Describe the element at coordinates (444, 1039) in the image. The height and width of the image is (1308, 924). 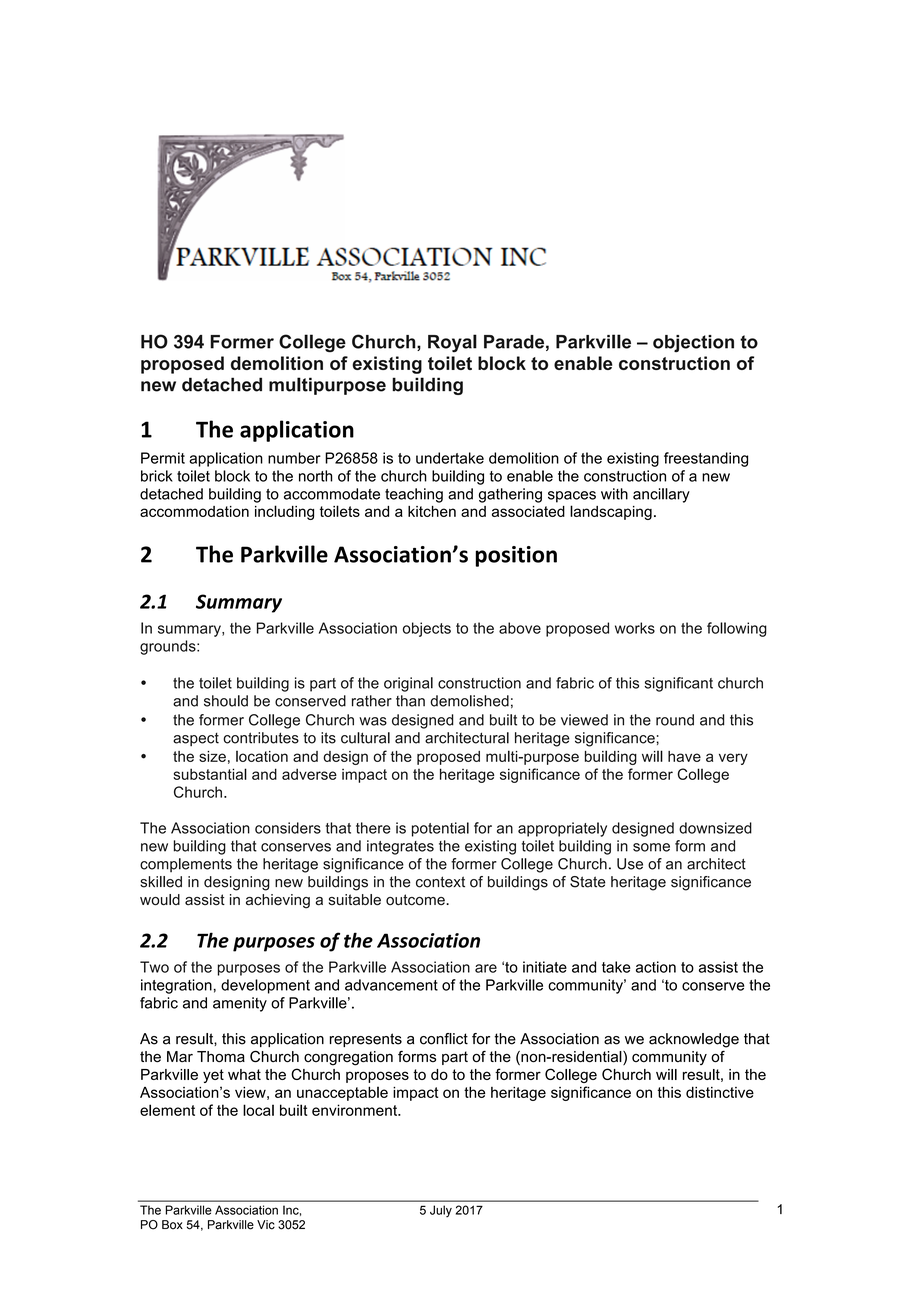
I see `conflict` at that location.
